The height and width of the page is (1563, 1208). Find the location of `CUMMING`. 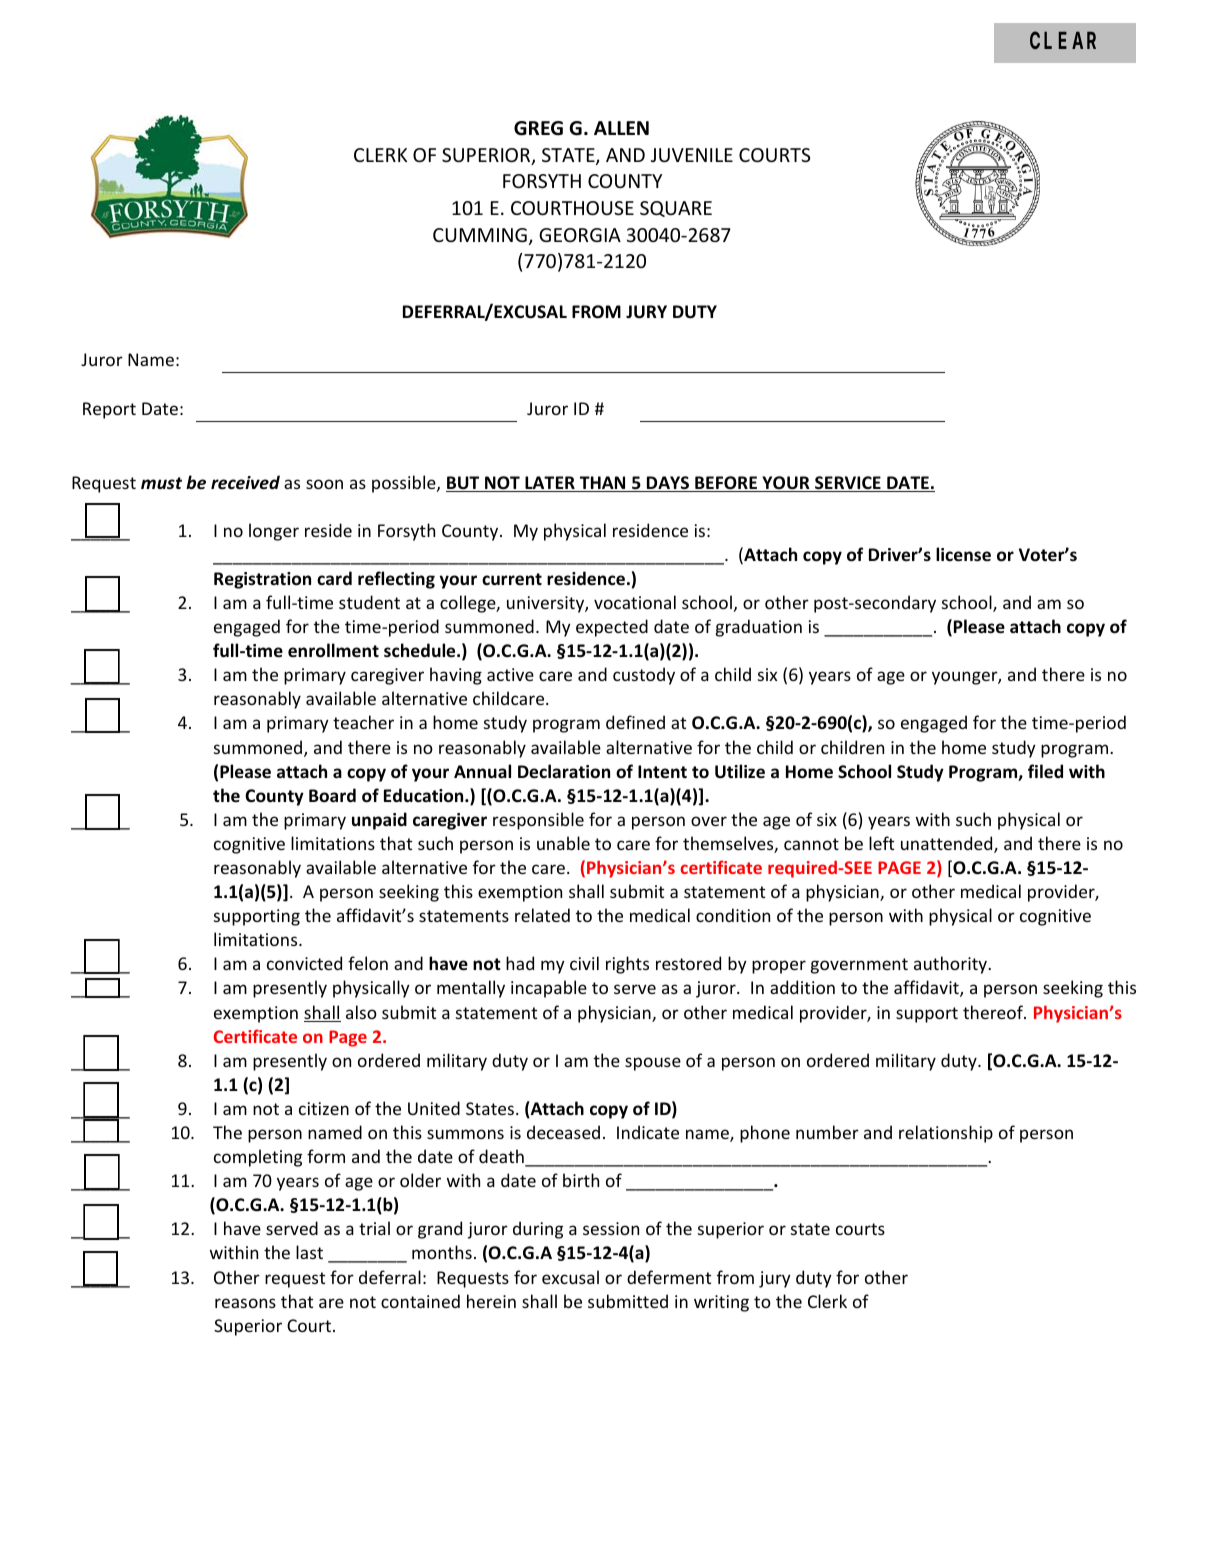

CUMMING is located at coordinates (480, 235).
